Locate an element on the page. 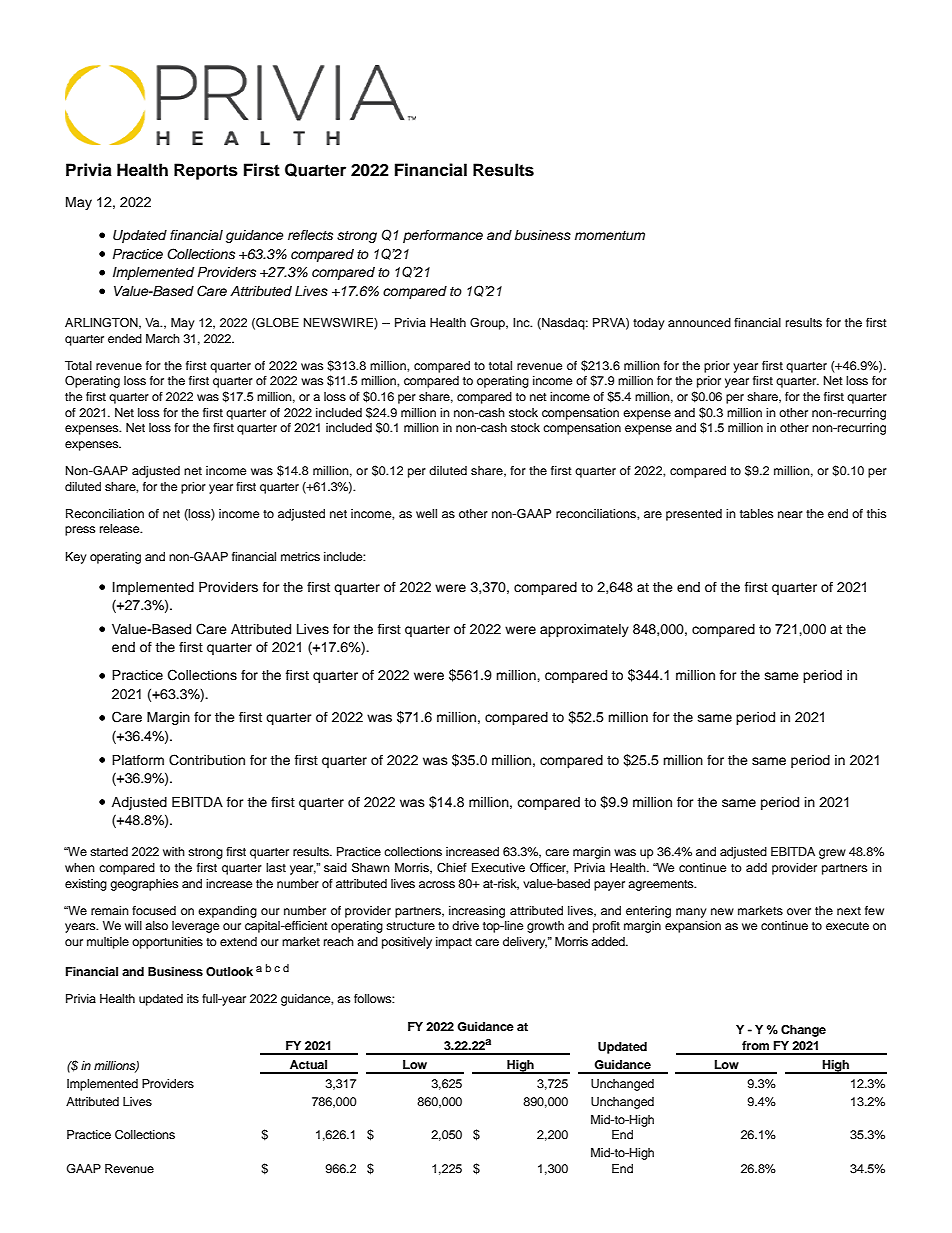 Image resolution: width=952 pixels, height=1233 pixels. its is located at coordinates (193, 998).
